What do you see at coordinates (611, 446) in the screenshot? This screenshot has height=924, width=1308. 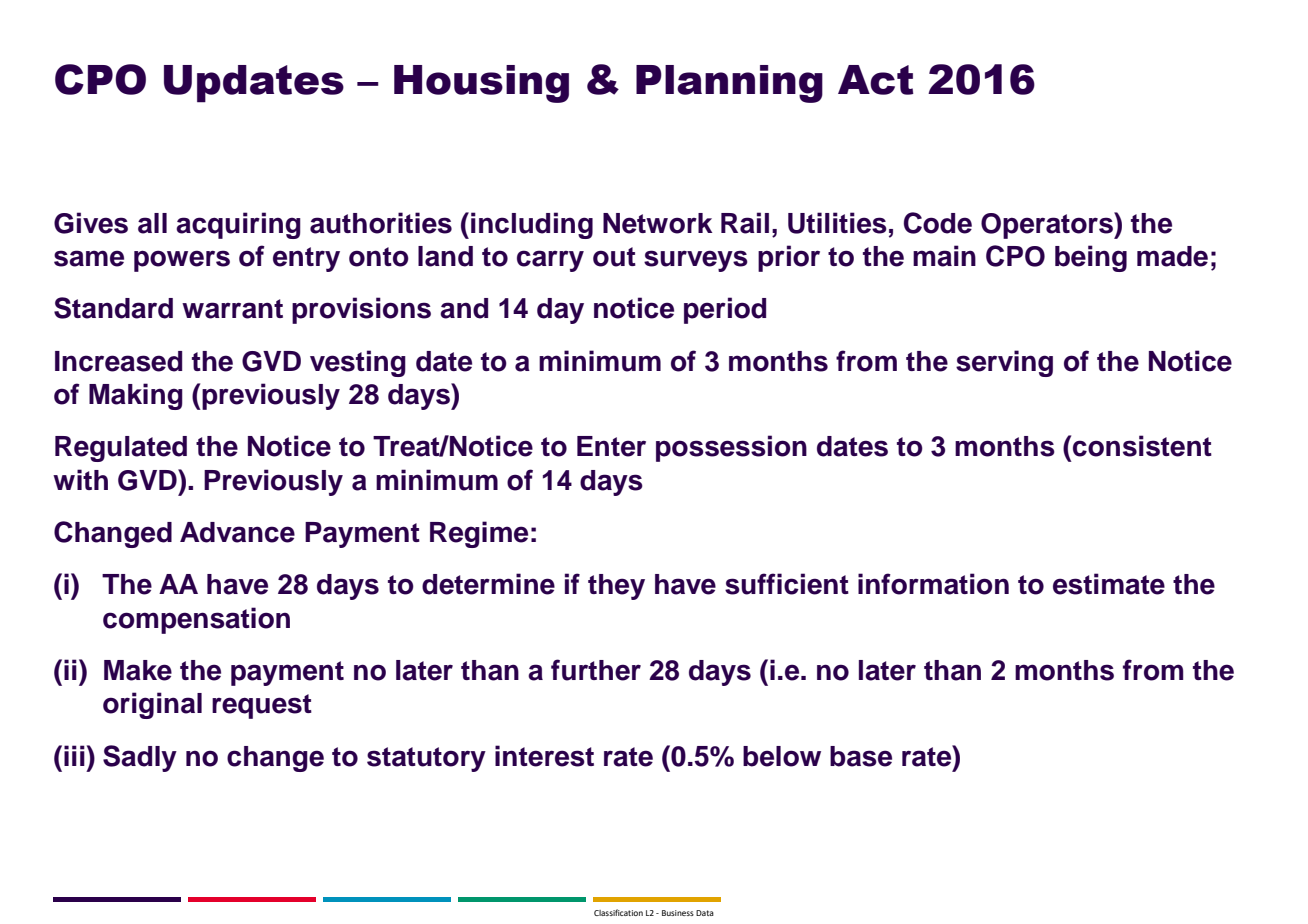 I see `Enter` at bounding box center [611, 446].
